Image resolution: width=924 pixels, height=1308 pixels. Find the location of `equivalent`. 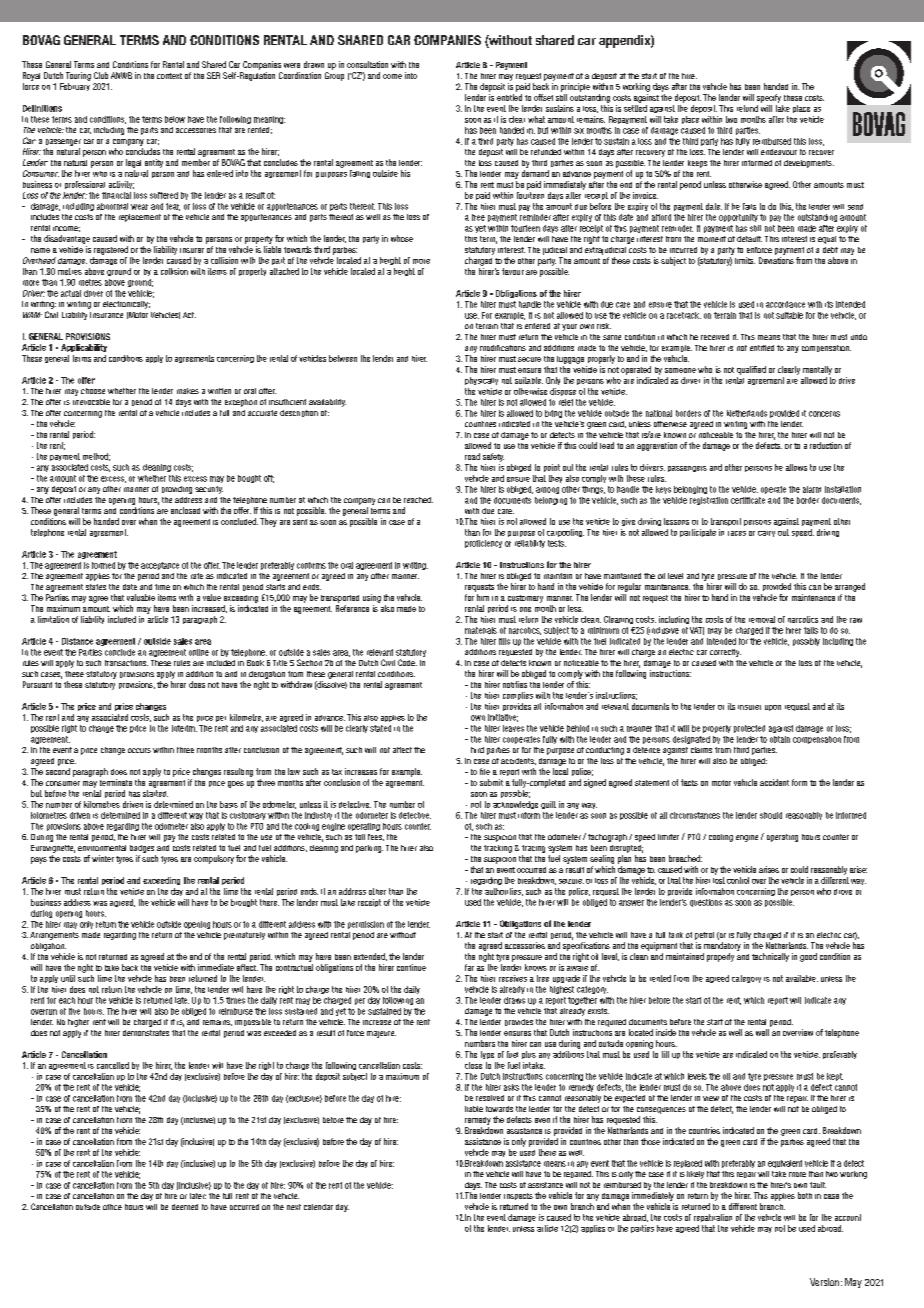

equivalent is located at coordinates (785, 1164).
